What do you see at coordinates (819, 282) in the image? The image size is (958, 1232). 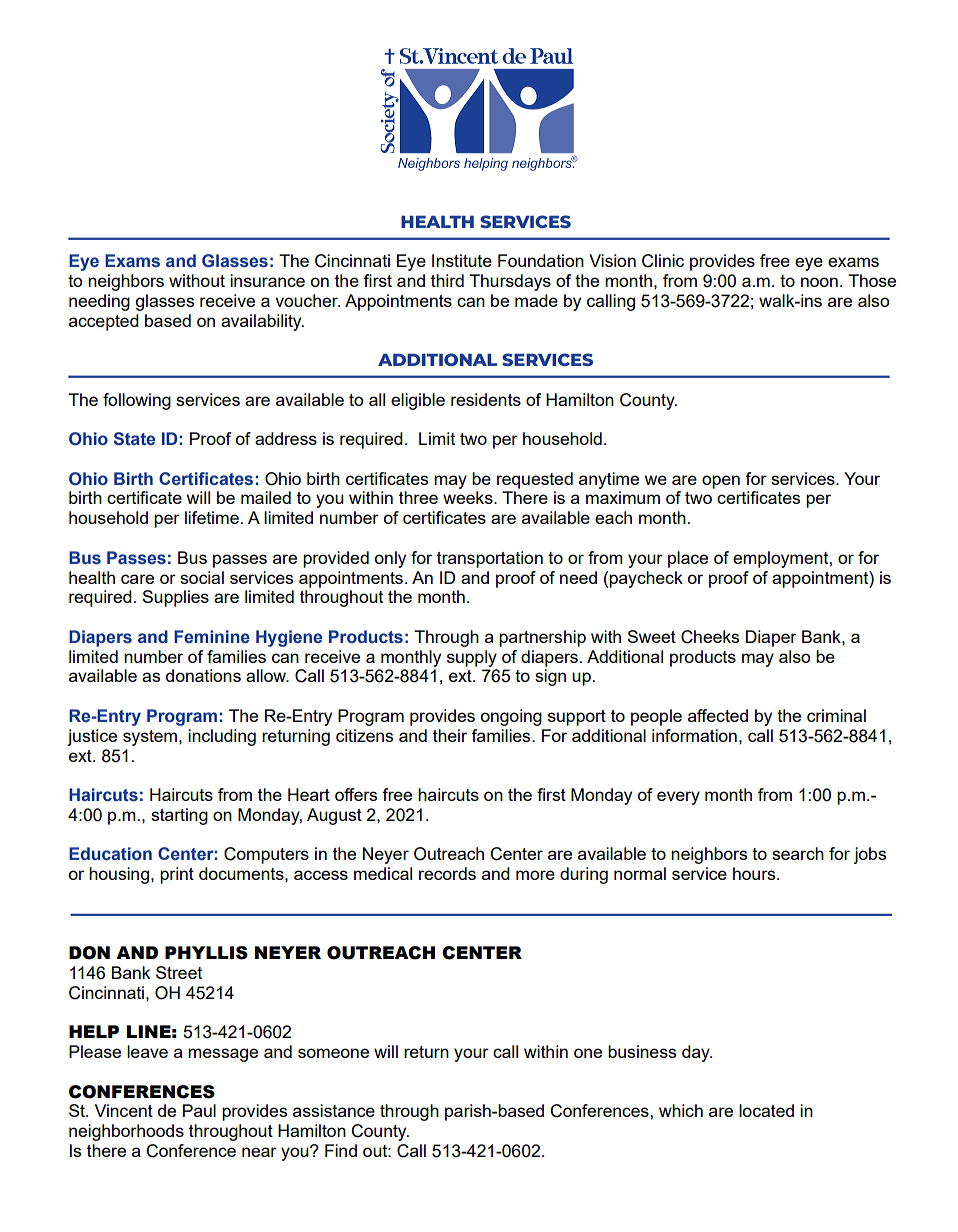 I see `noon` at bounding box center [819, 282].
